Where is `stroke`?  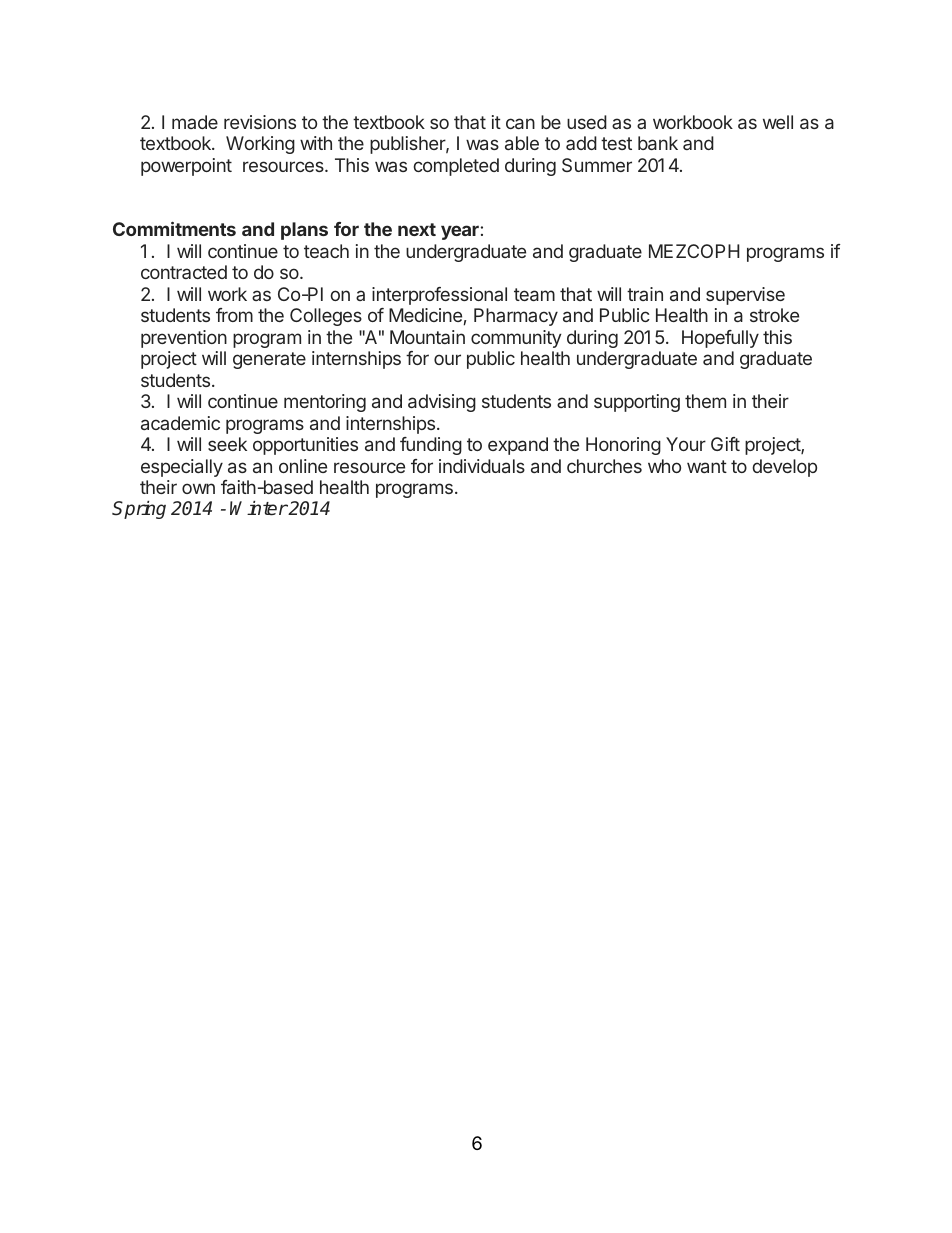
stroke is located at coordinates (774, 315).
